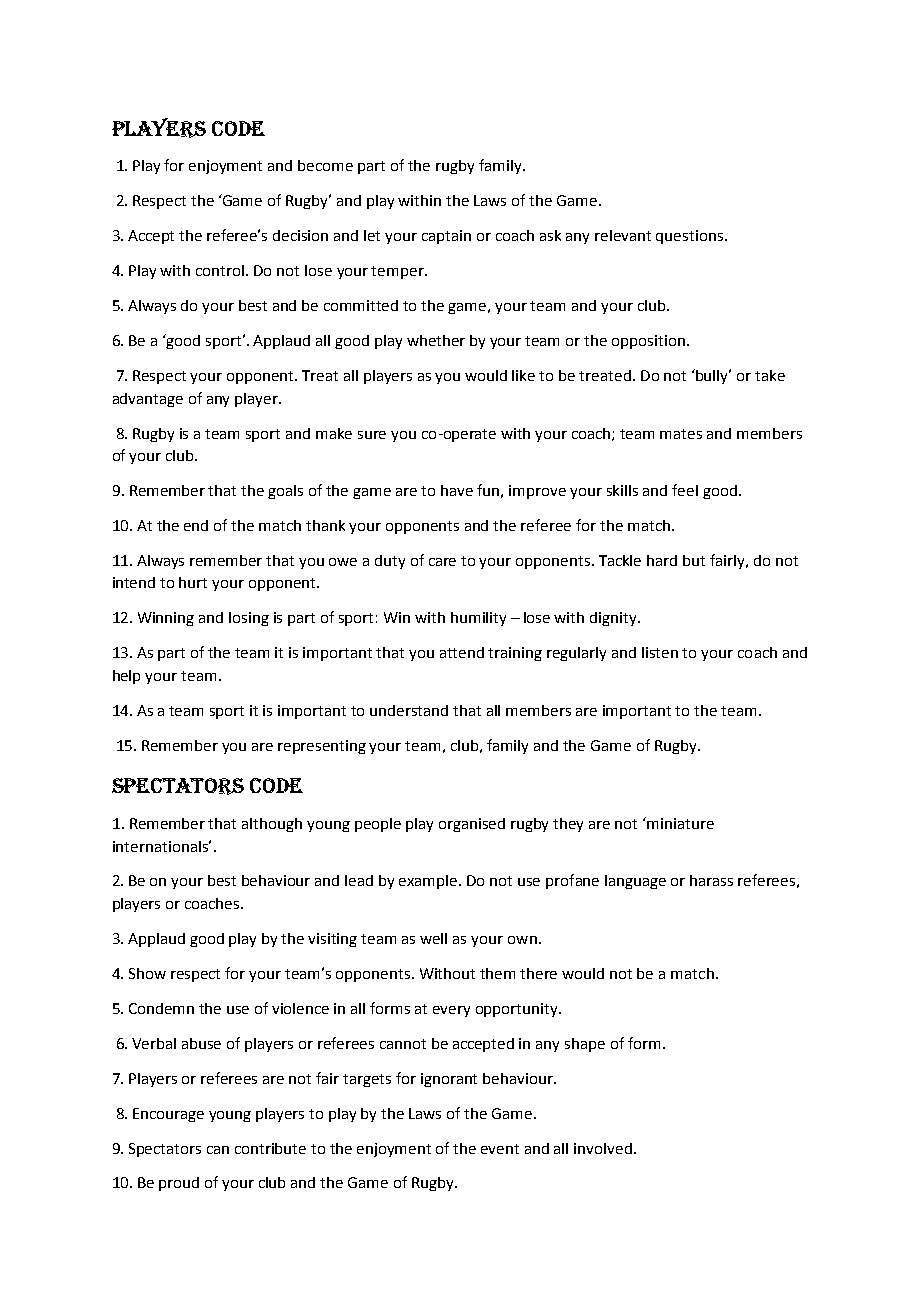 This screenshot has height=1308, width=924. I want to click on organised, so click(472, 825).
